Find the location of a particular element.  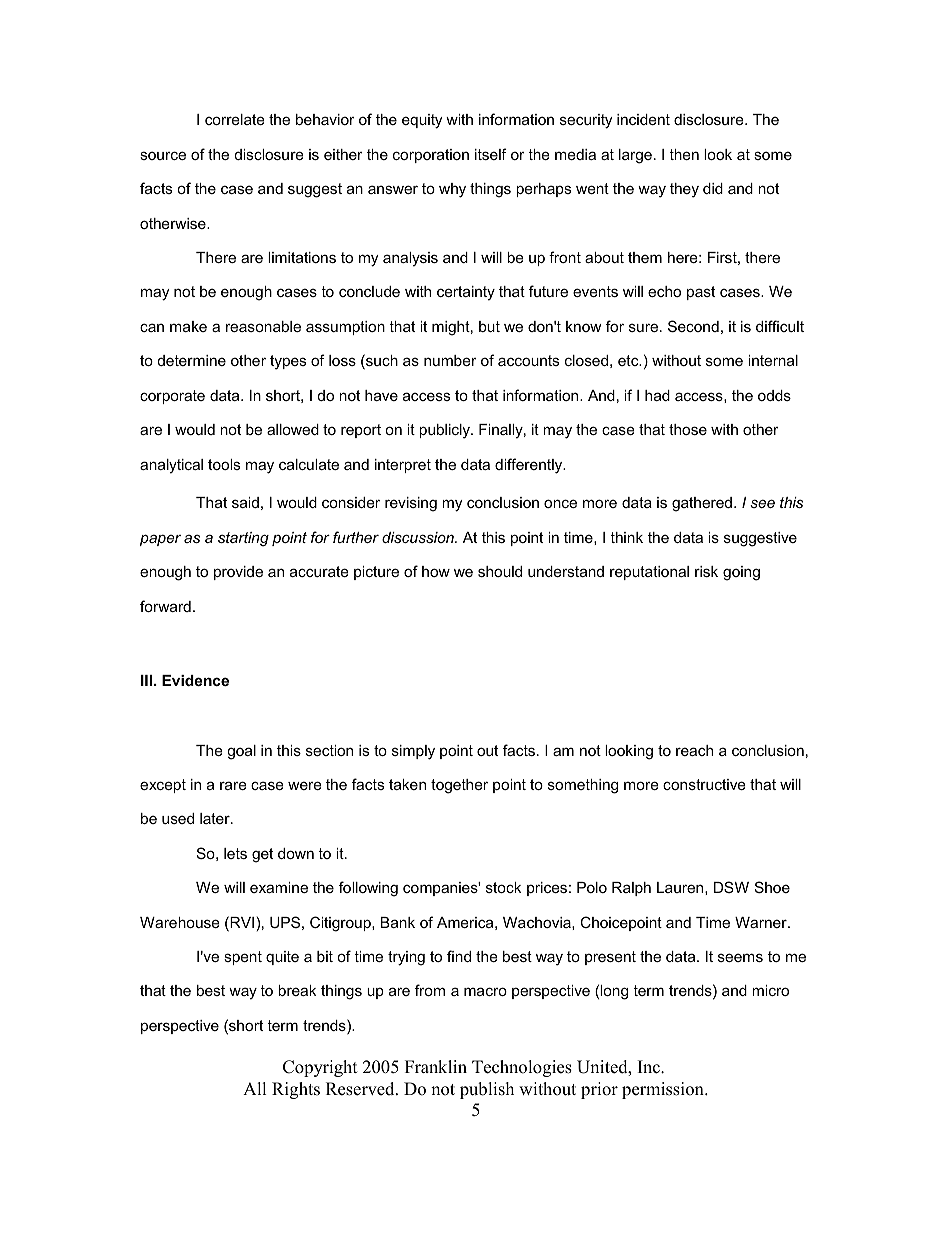

risk is located at coordinates (706, 571).
